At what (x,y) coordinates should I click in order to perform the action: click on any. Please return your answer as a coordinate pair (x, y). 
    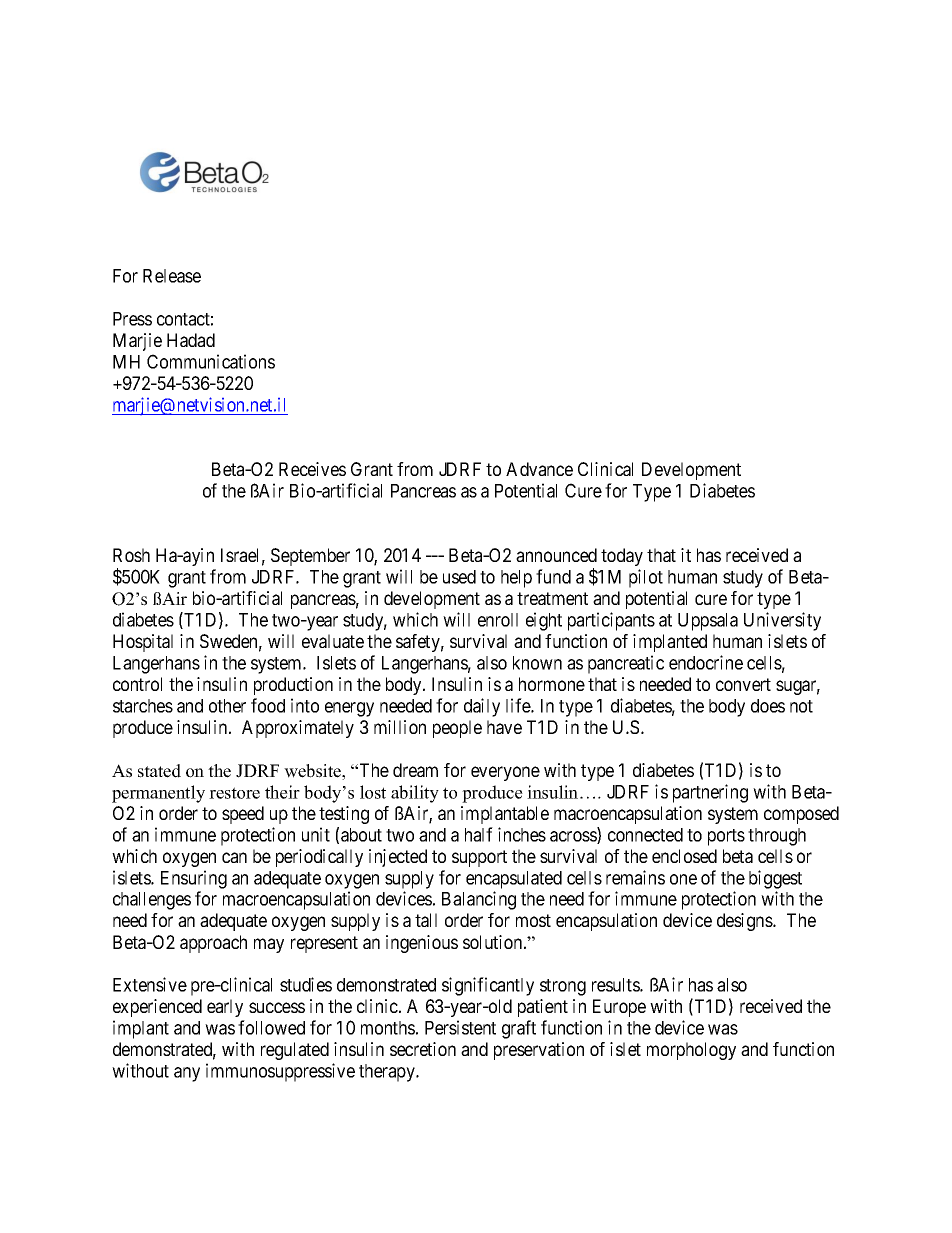
    Looking at the image, I should click on (187, 1074).
